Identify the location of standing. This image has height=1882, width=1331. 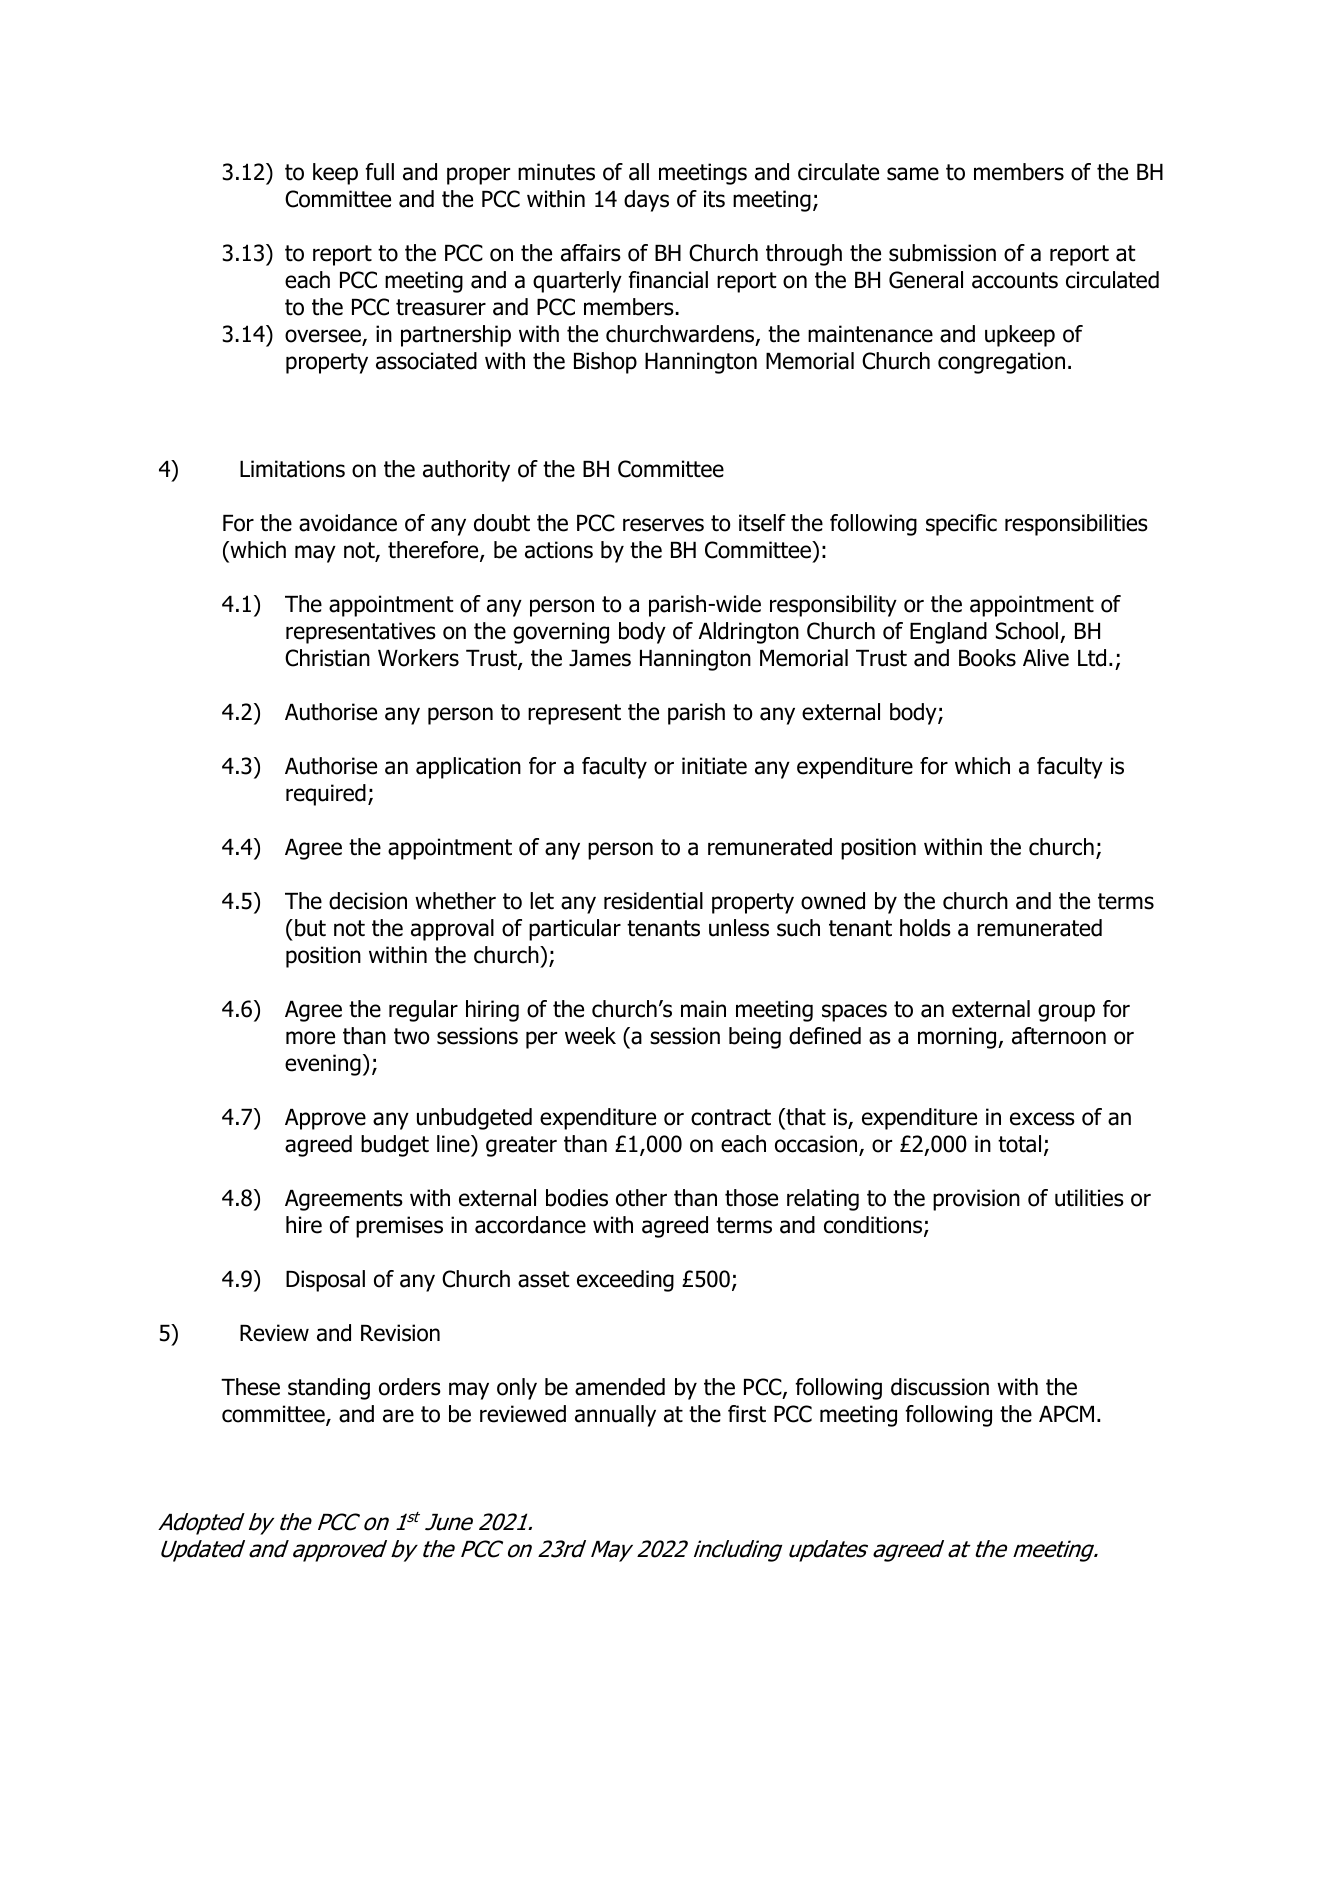
(329, 1389).
